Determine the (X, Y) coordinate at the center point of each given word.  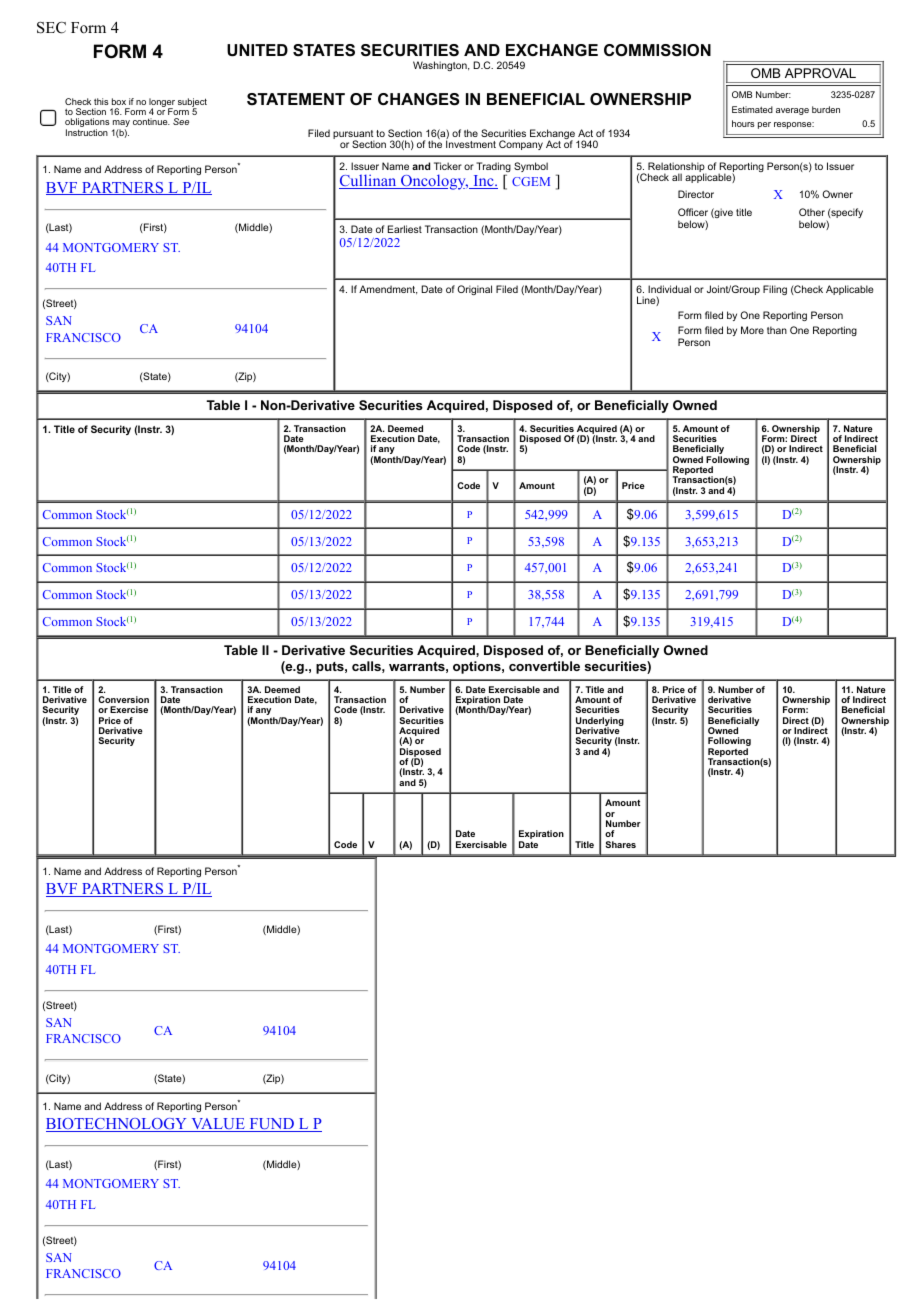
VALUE (218, 1125)
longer (162, 103)
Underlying (600, 722)
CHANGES (419, 99)
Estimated (752, 109)
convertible (544, 666)
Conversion (123, 699)
